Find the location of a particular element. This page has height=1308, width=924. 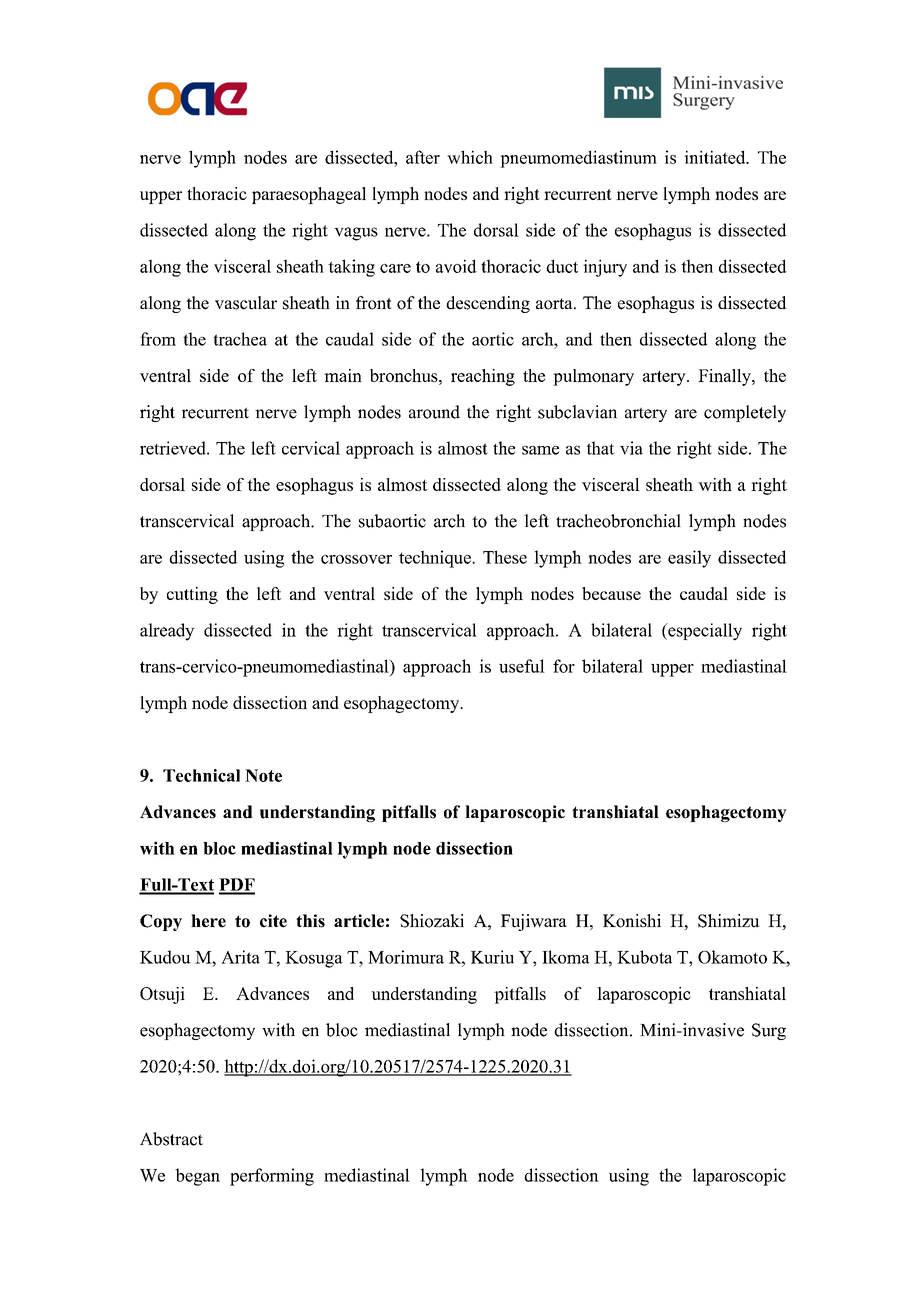

performing is located at coordinates (272, 1177).
